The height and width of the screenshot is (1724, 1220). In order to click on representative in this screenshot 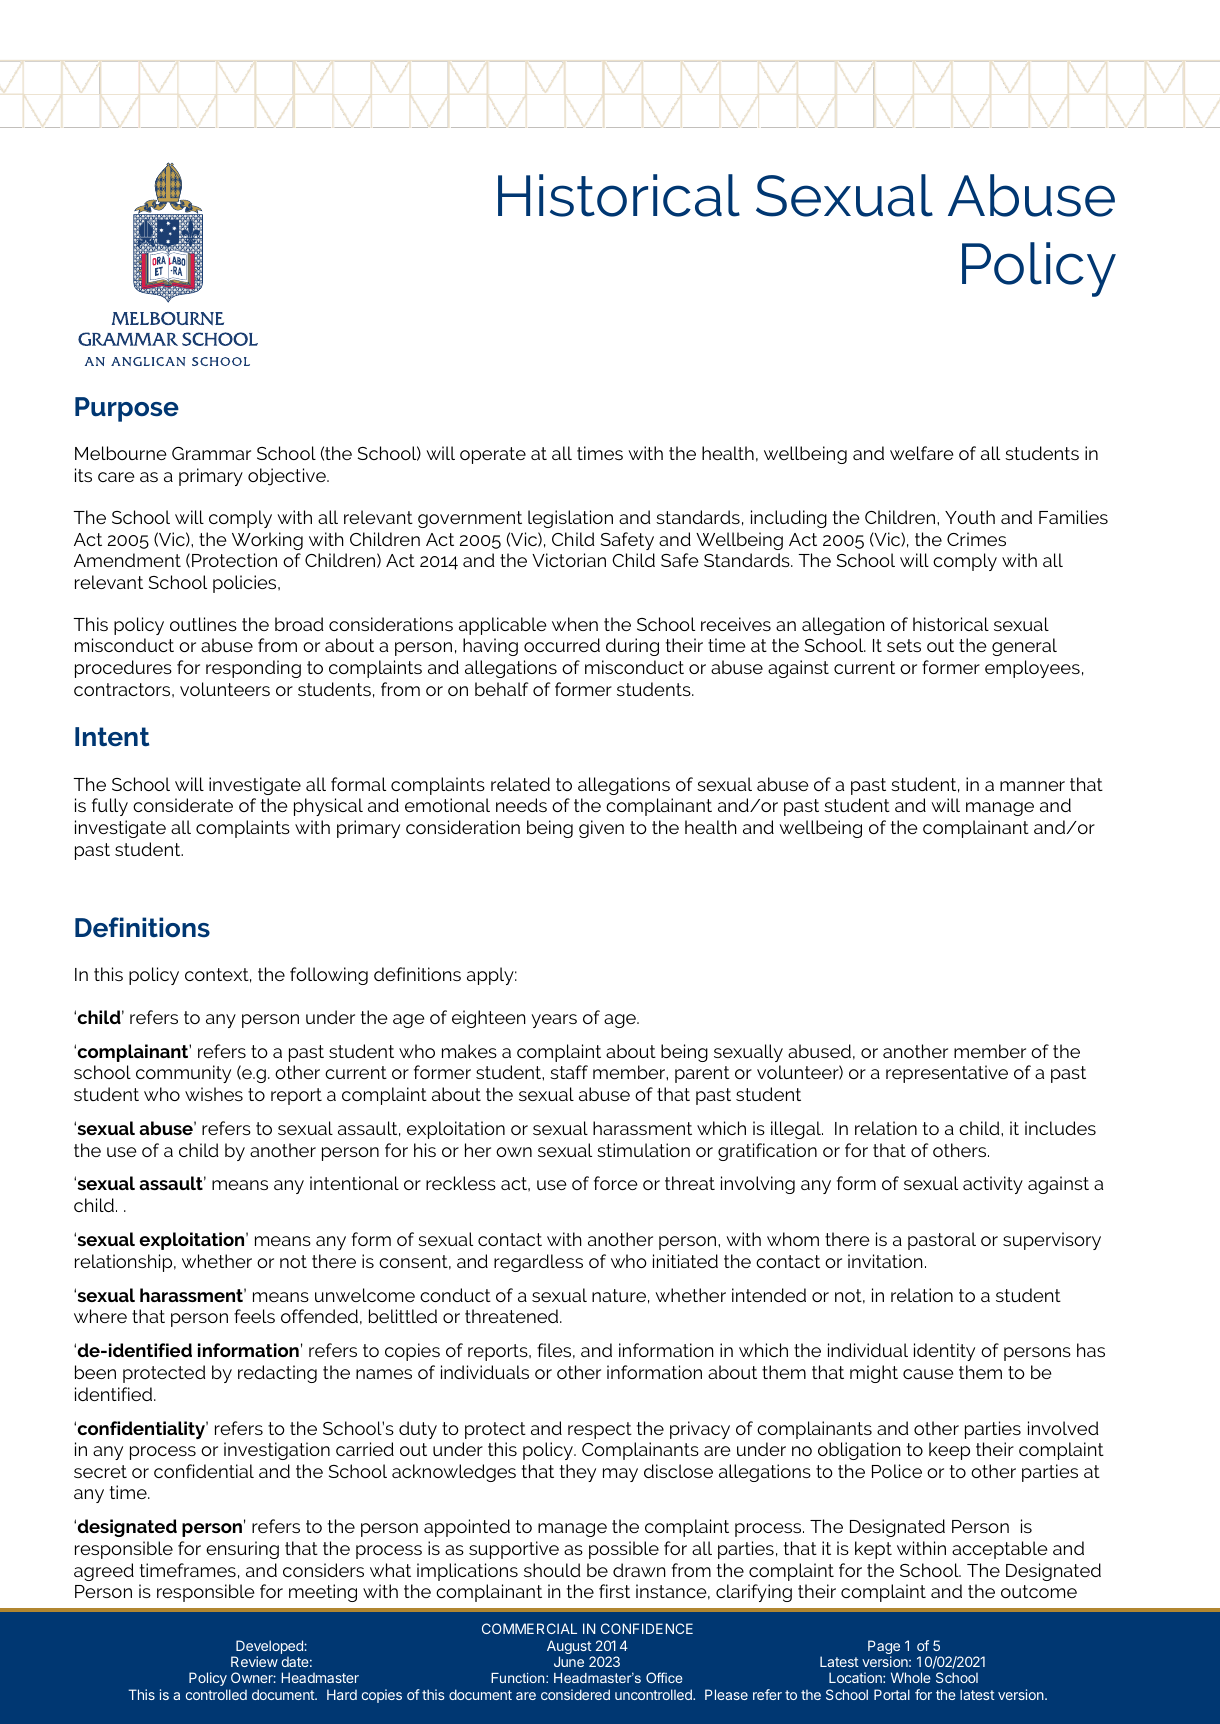, I will do `click(947, 1074)`.
